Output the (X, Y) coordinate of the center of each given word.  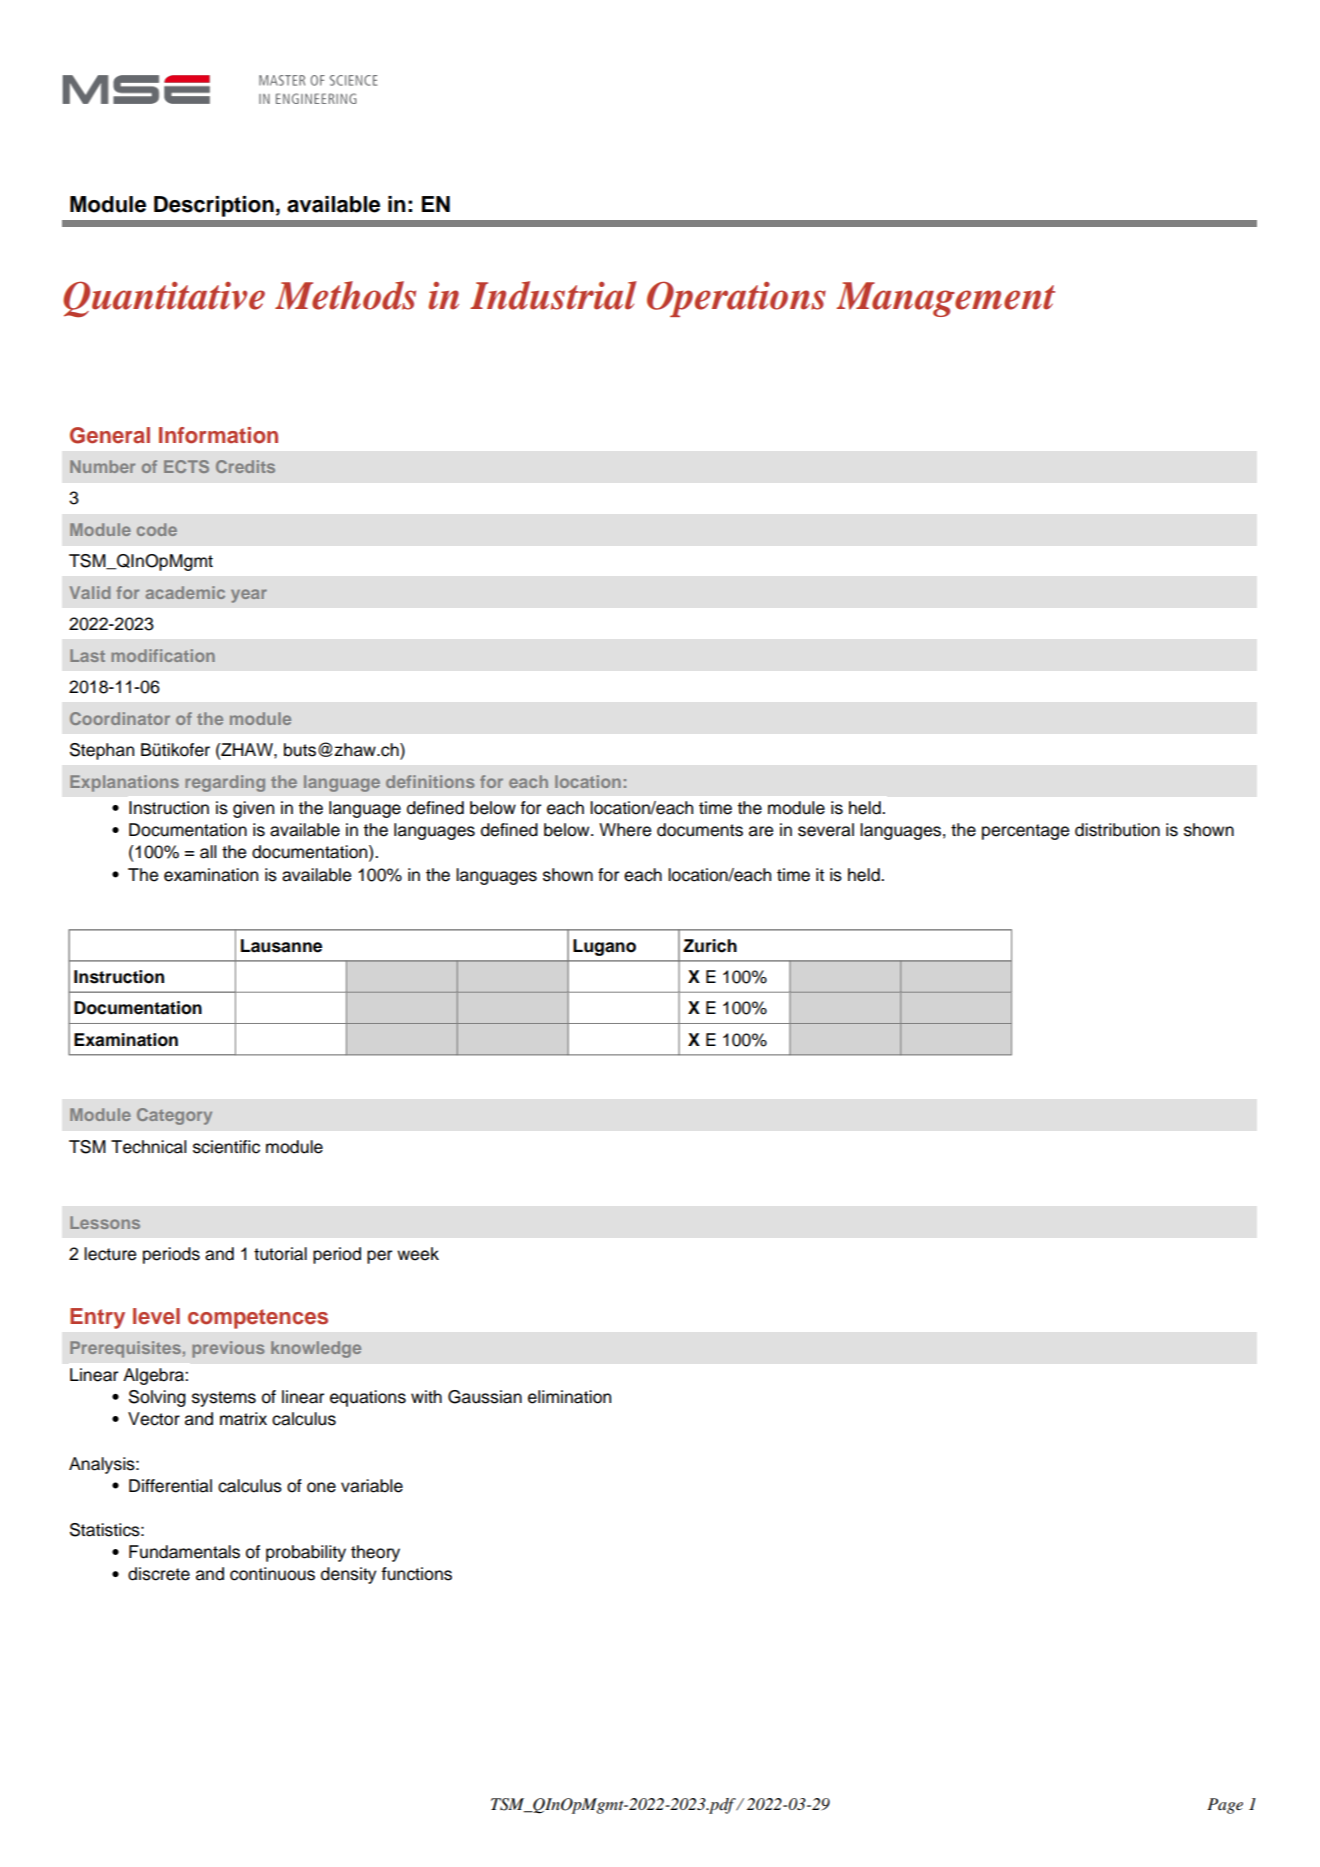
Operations (736, 299)
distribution (1117, 830)
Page (1225, 1806)
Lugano (604, 947)
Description (214, 206)
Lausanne (281, 946)
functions (416, 1574)
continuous (272, 1574)
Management (945, 299)
